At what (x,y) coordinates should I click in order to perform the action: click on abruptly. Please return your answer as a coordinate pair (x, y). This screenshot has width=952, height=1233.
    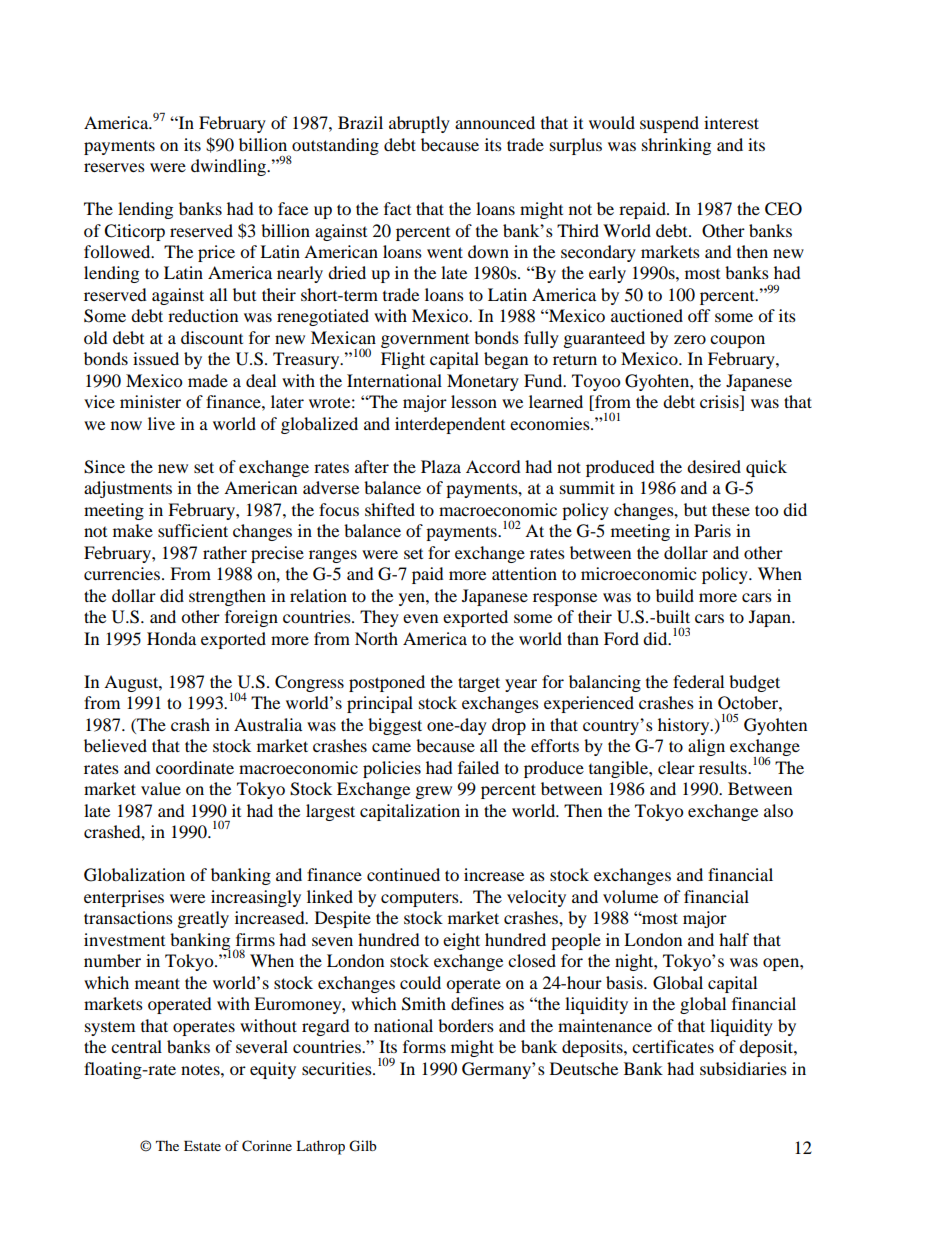
    Looking at the image, I should click on (419, 124).
